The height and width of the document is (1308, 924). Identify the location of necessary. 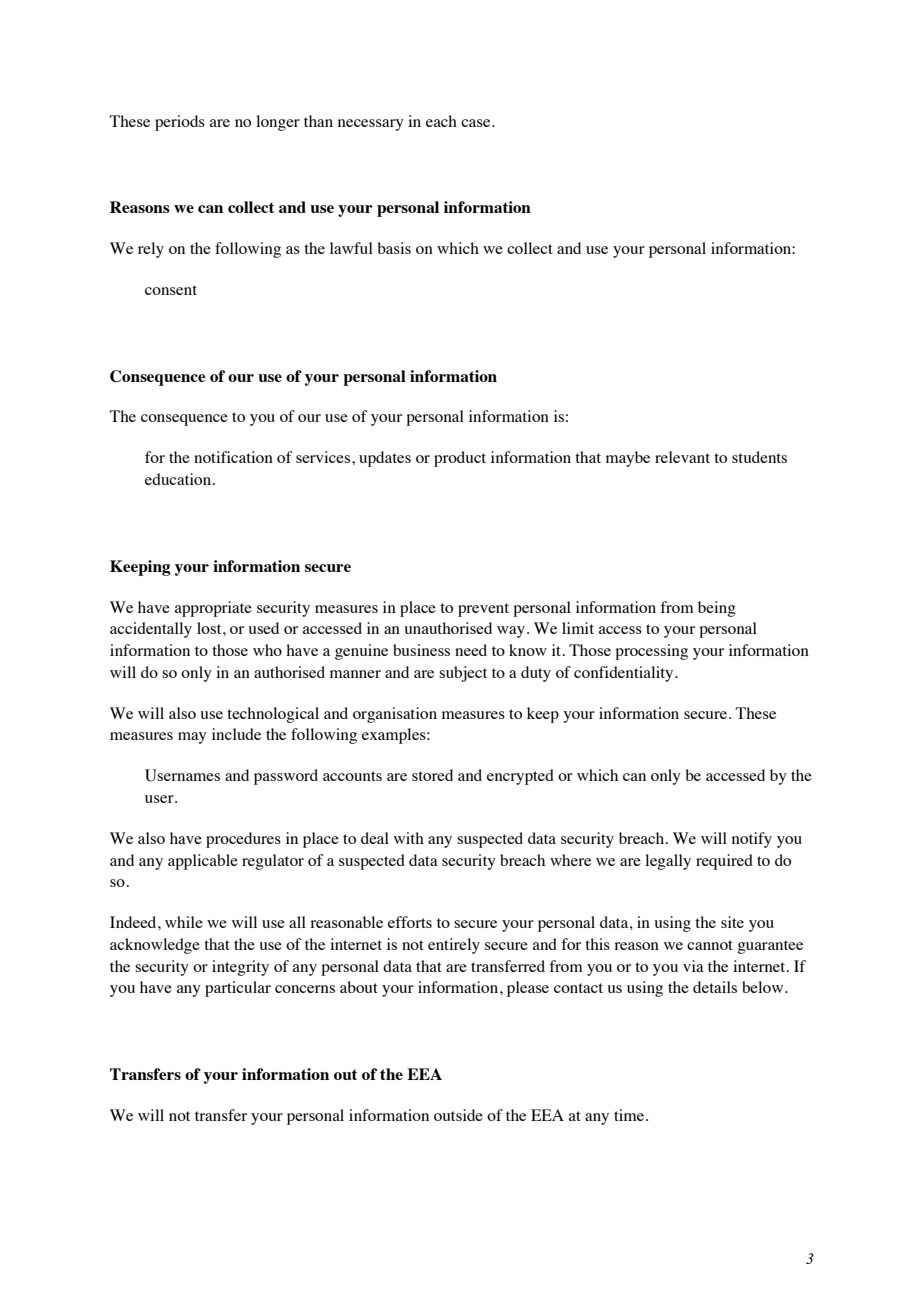
(371, 125).
